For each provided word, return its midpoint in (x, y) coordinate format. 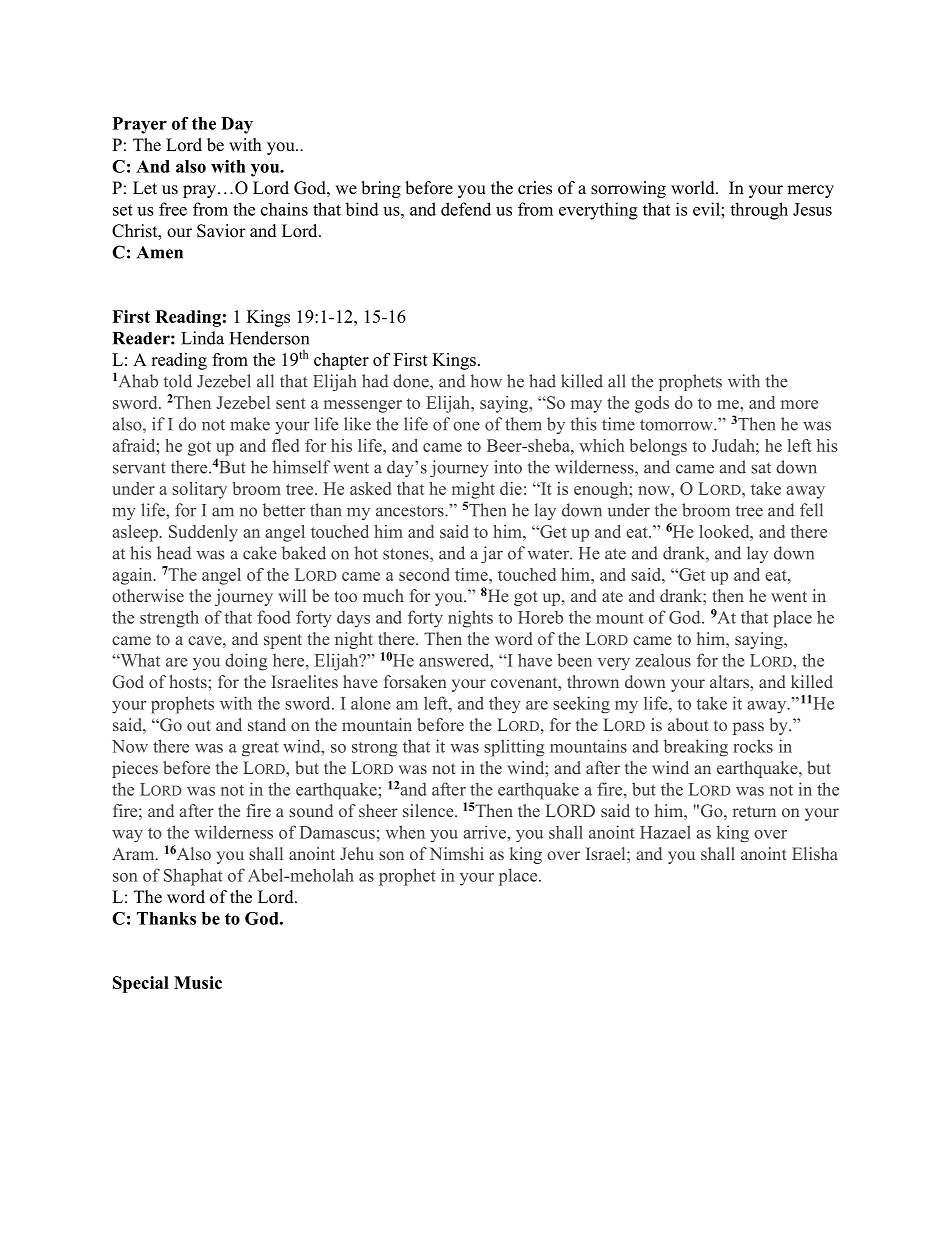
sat (761, 468)
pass (748, 728)
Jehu (357, 853)
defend (466, 209)
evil (707, 209)
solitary (199, 490)
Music (198, 982)
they (505, 705)
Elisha (815, 853)
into (508, 467)
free (173, 209)
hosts (189, 681)
